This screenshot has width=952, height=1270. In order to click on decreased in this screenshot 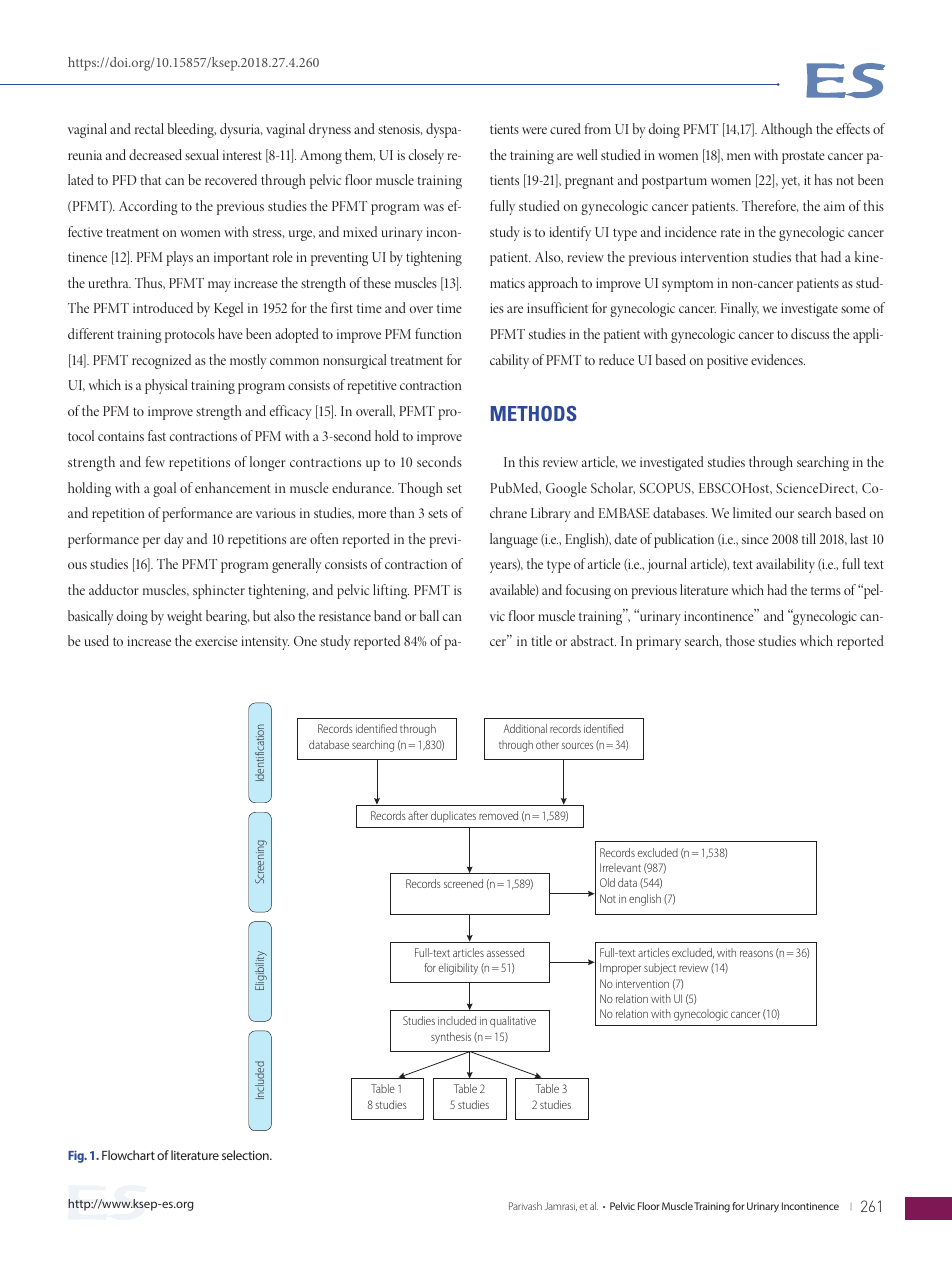, I will do `click(155, 154)`.
